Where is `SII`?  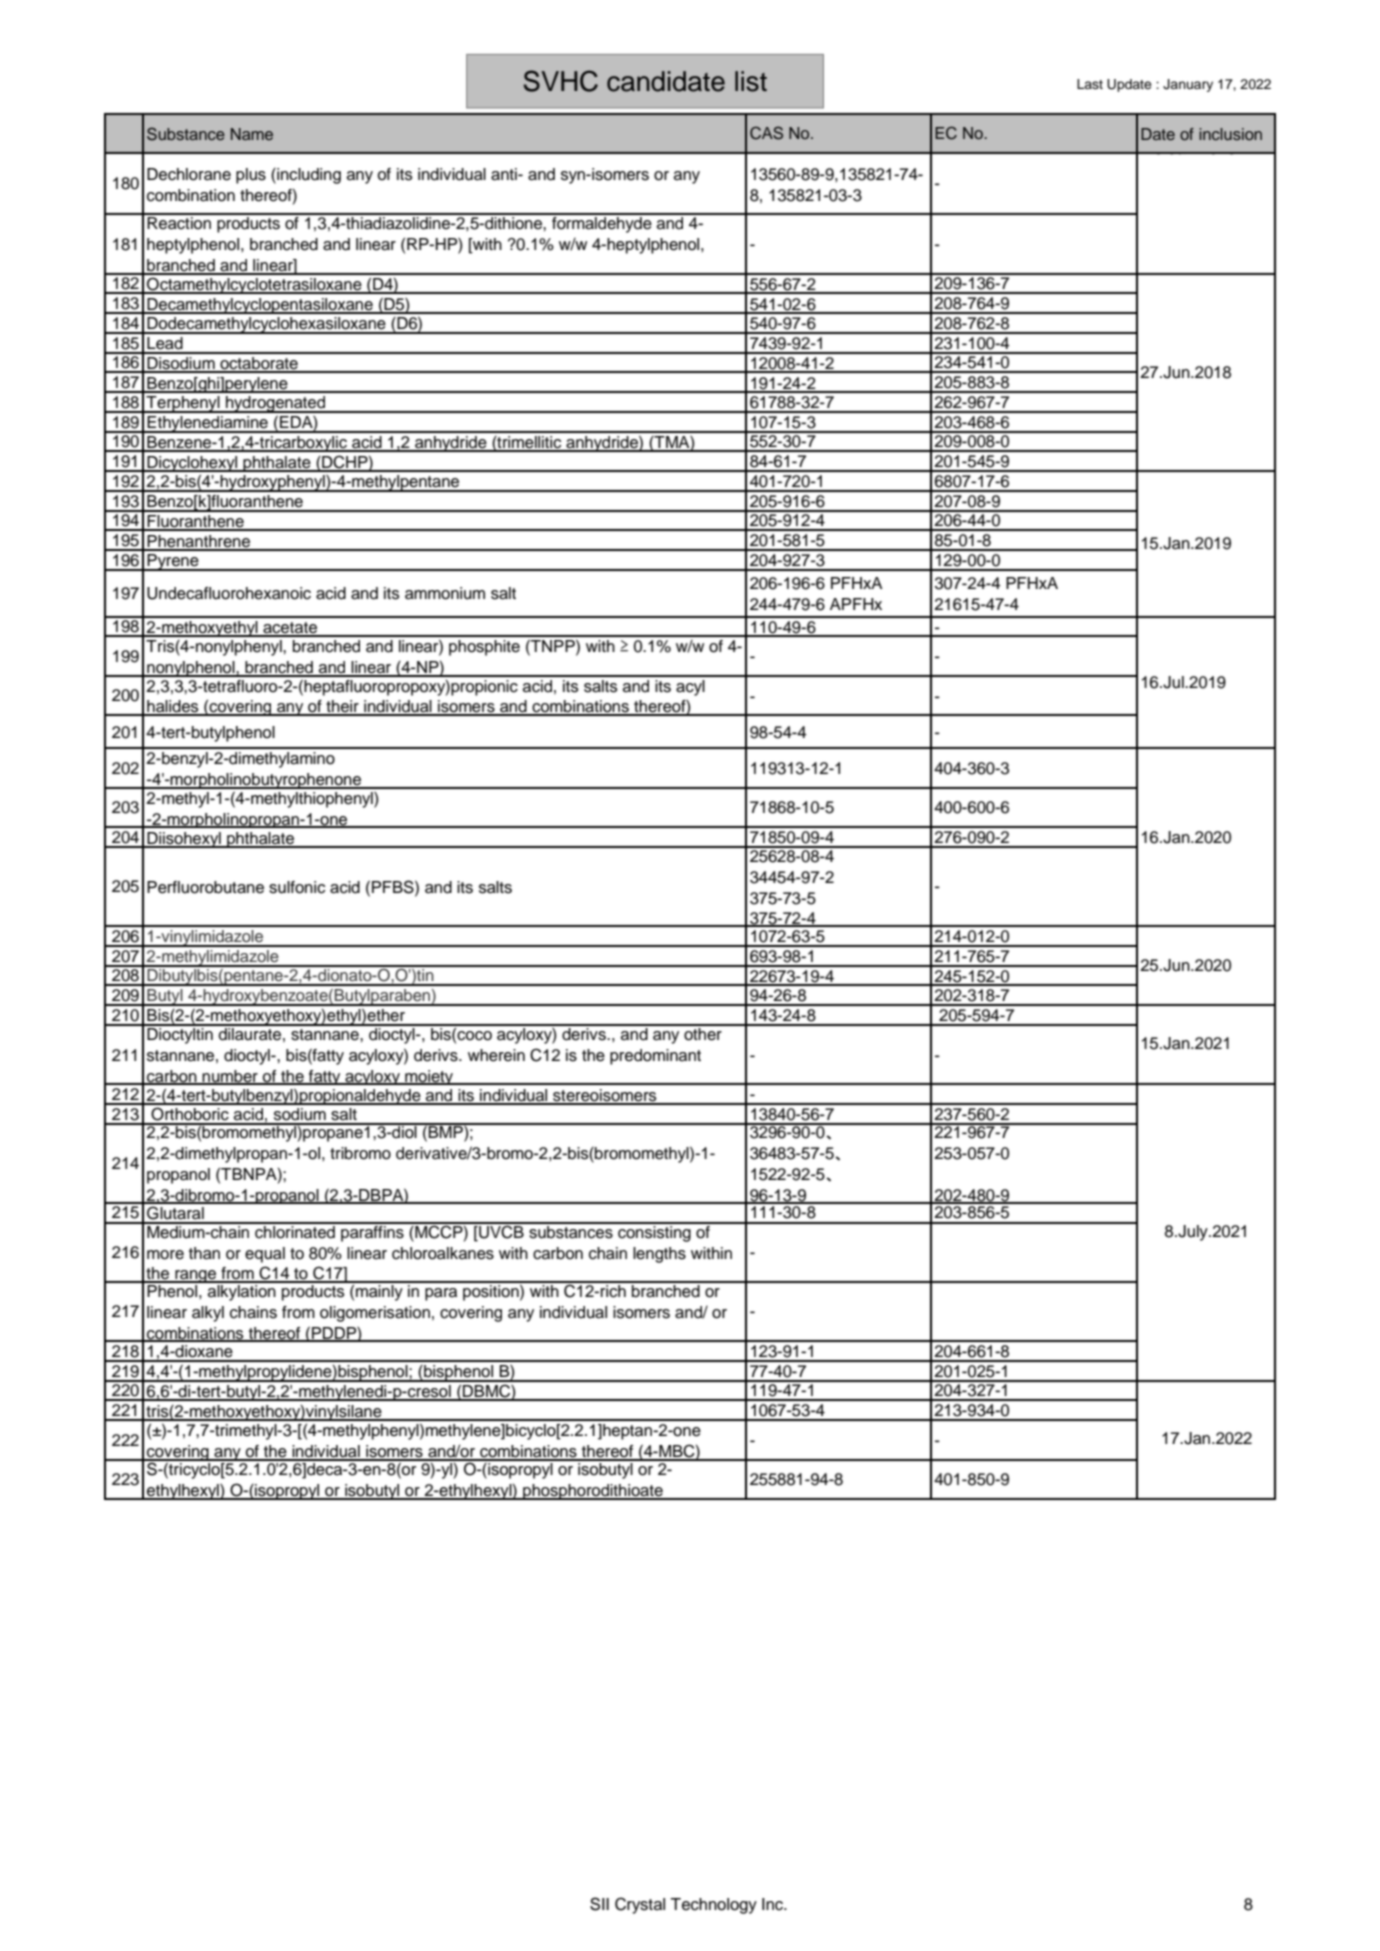
SII is located at coordinates (599, 1904).
